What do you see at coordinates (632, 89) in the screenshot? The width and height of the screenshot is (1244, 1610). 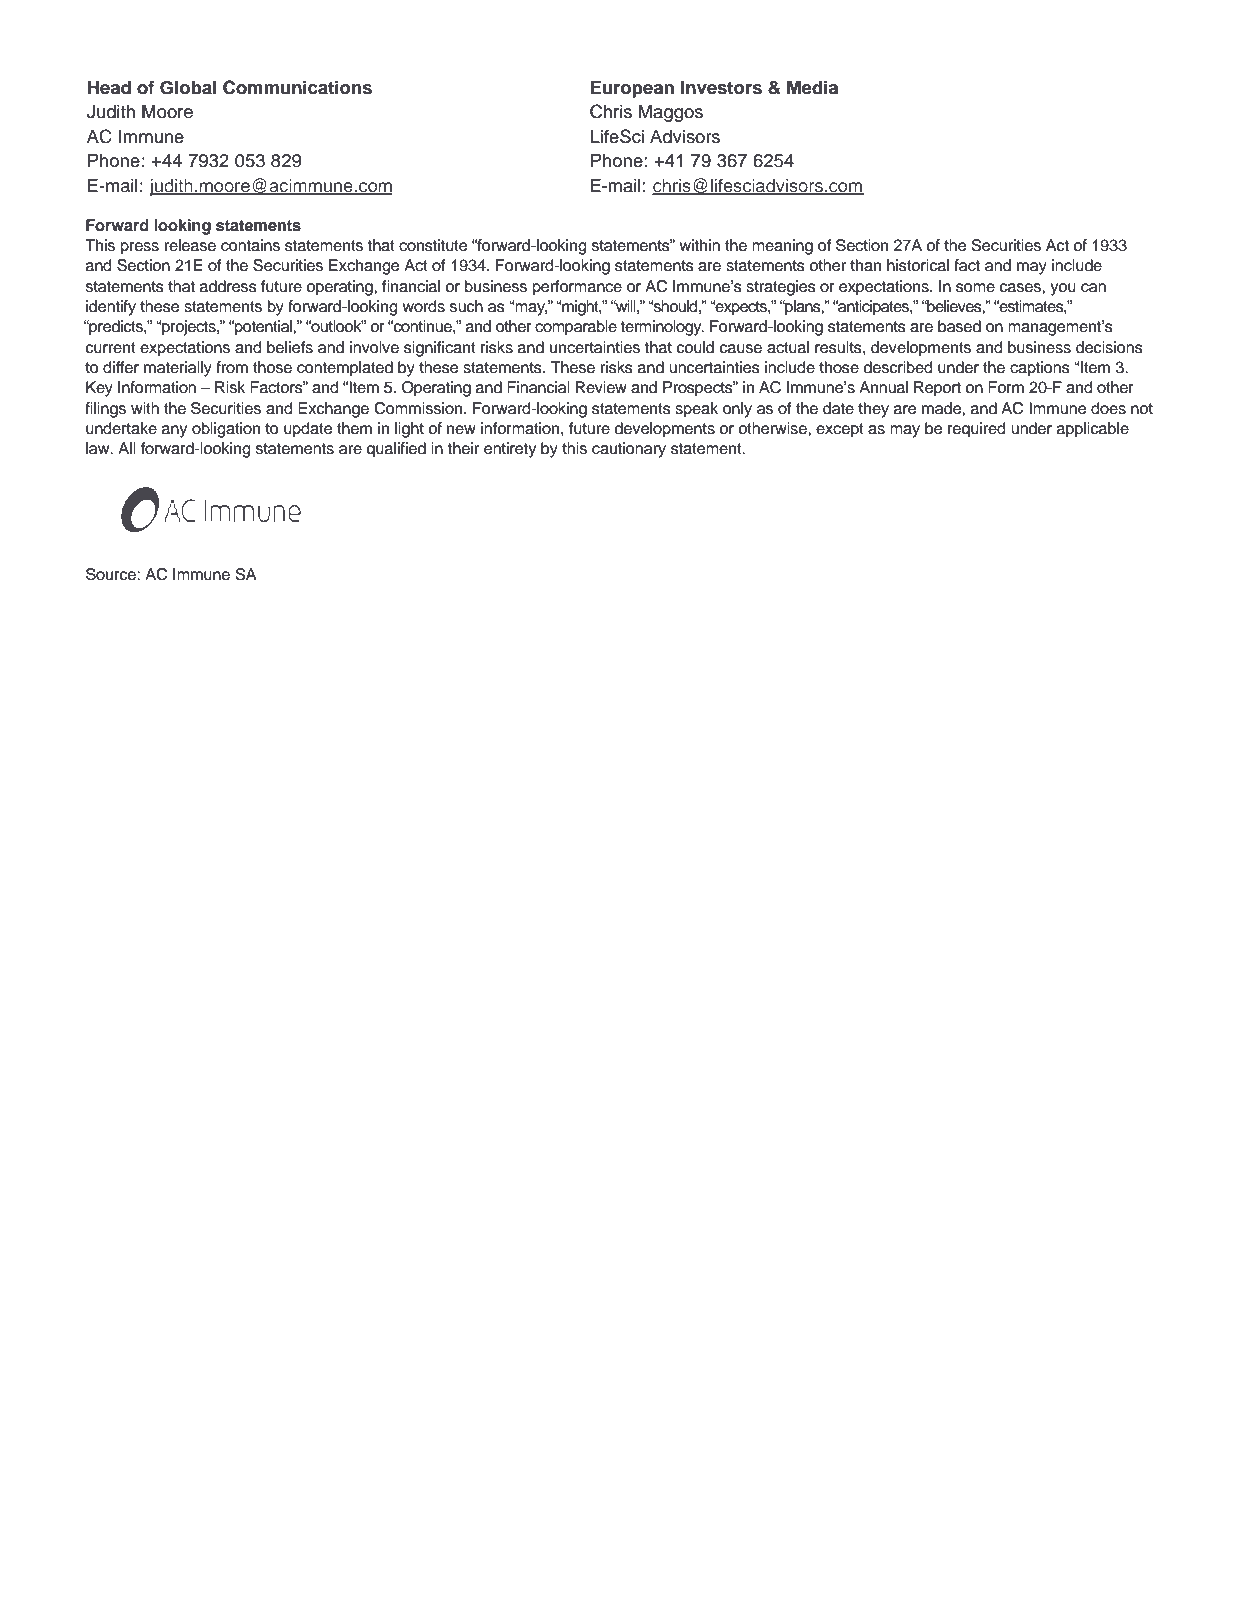 I see `European` at bounding box center [632, 89].
